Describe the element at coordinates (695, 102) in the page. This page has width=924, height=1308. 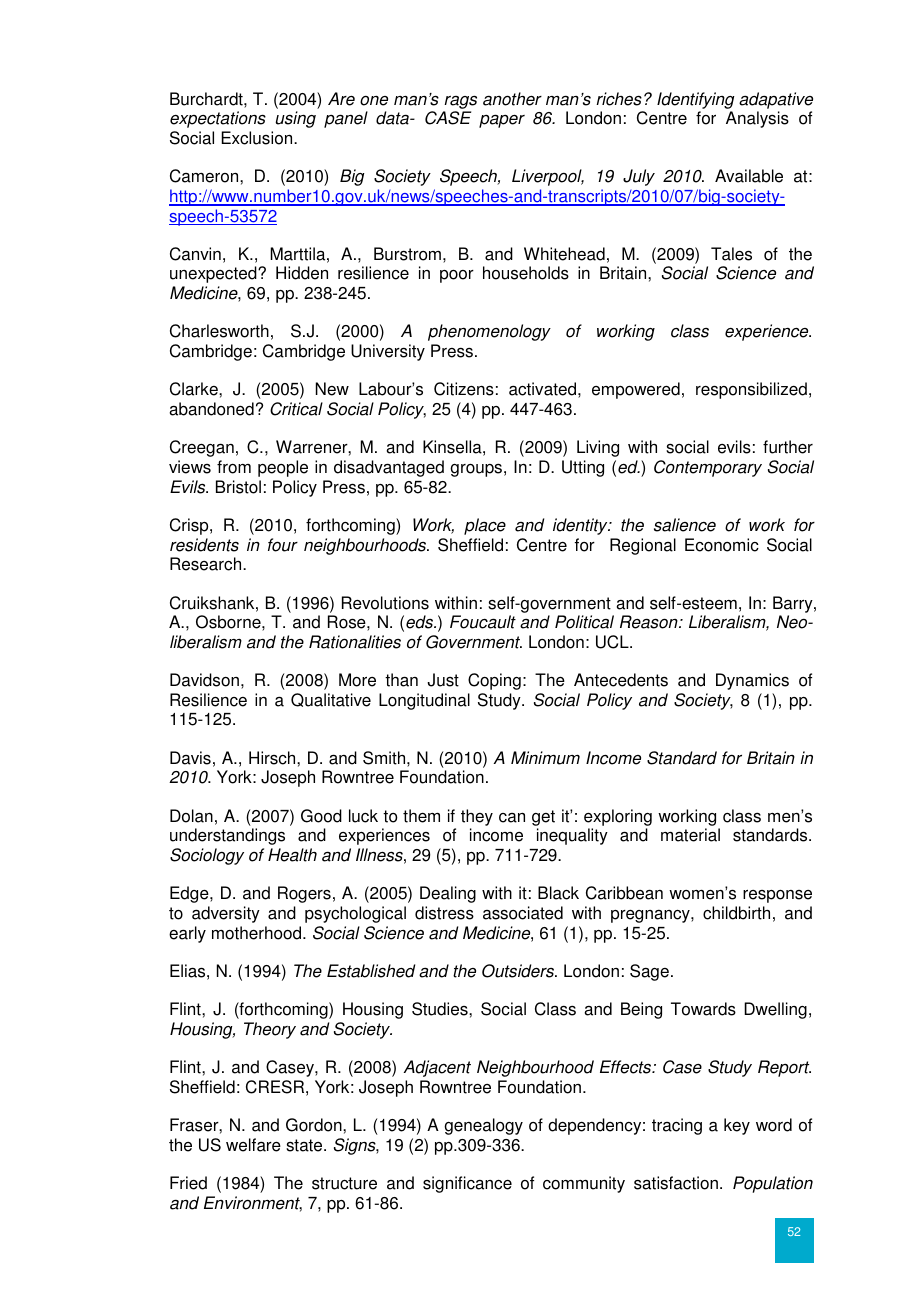
I see `Identifying` at that location.
